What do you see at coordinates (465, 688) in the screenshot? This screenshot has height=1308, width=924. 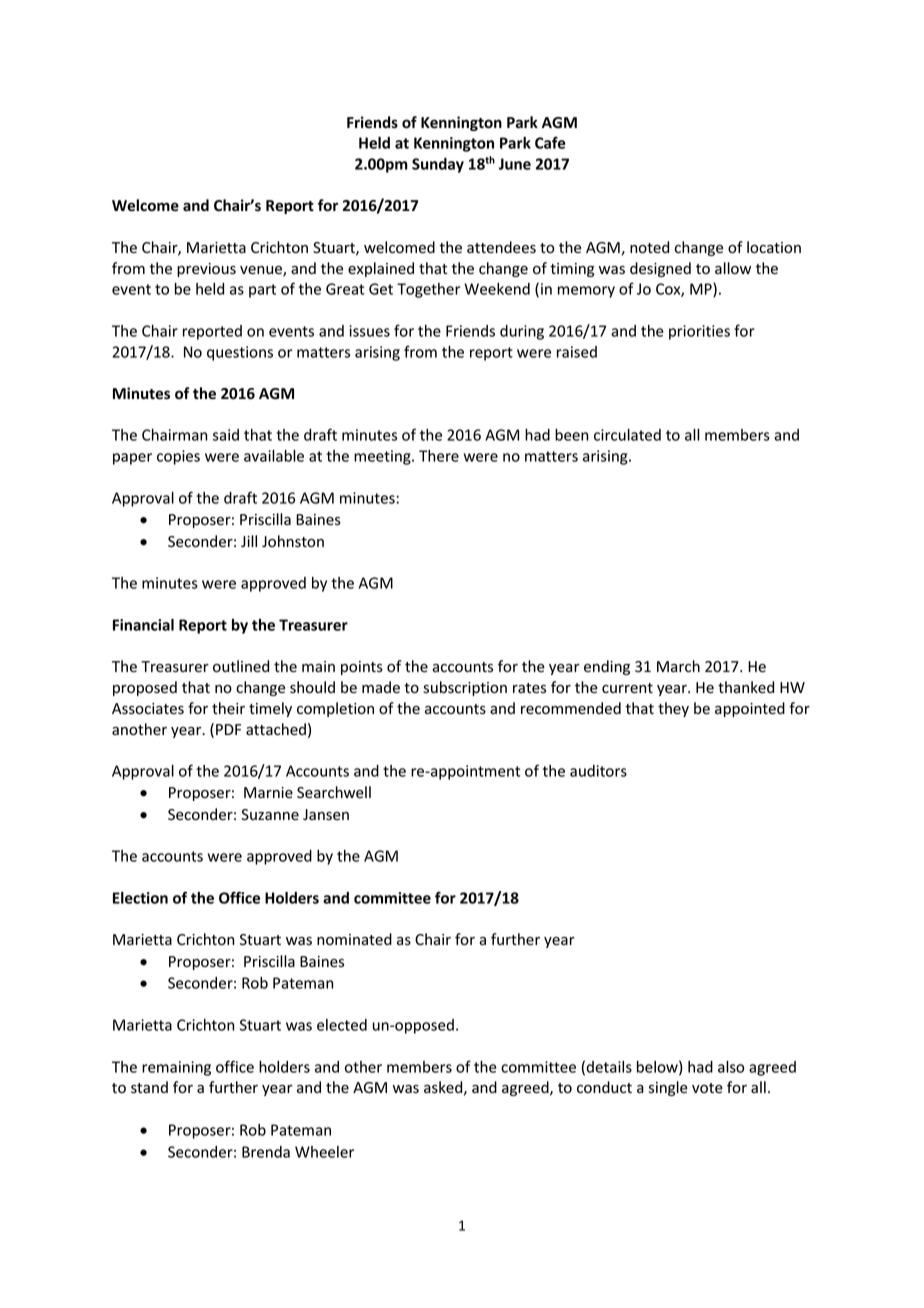 I see `subscription` at bounding box center [465, 688].
